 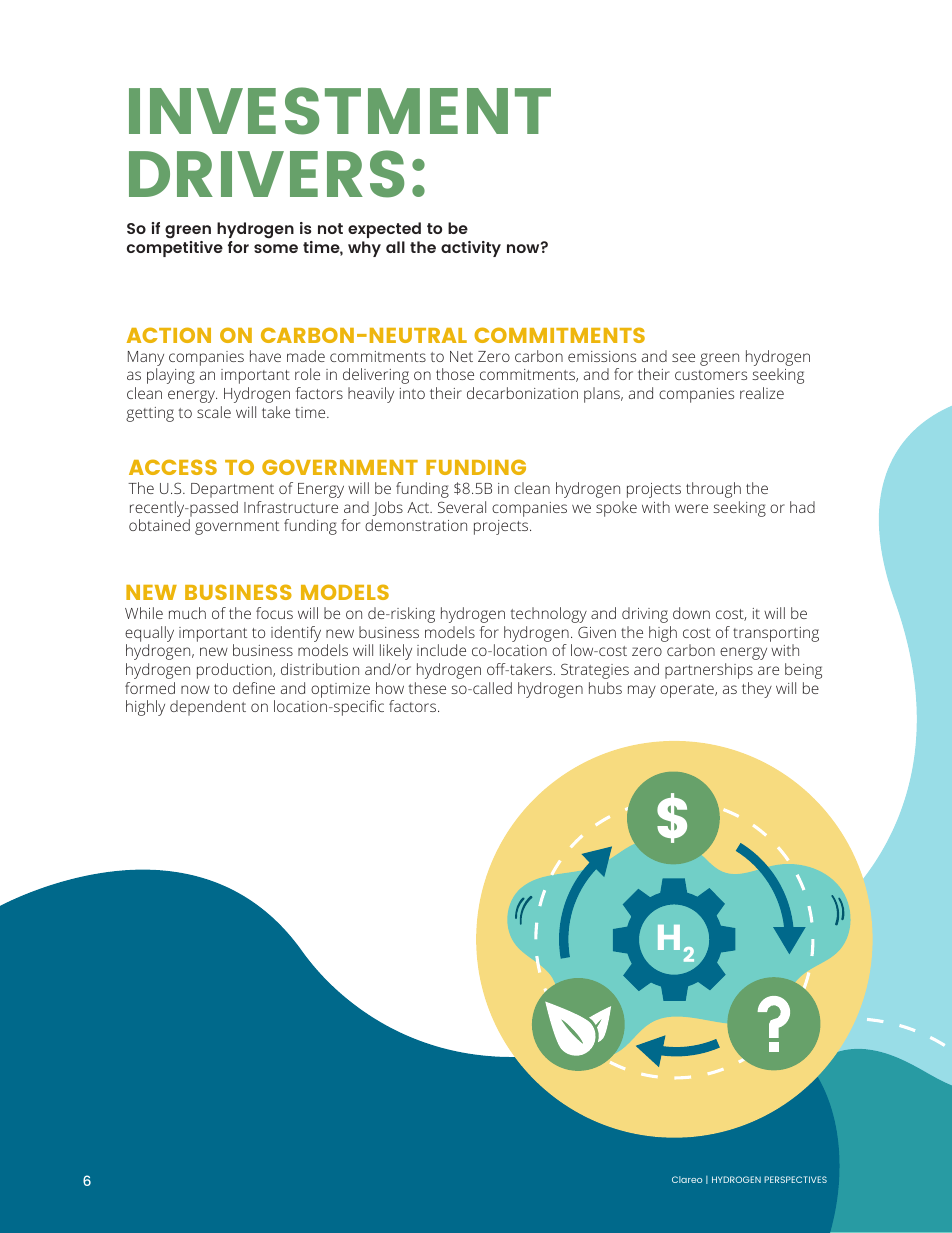 What do you see at coordinates (455, 374) in the page?
I see `those` at bounding box center [455, 374].
